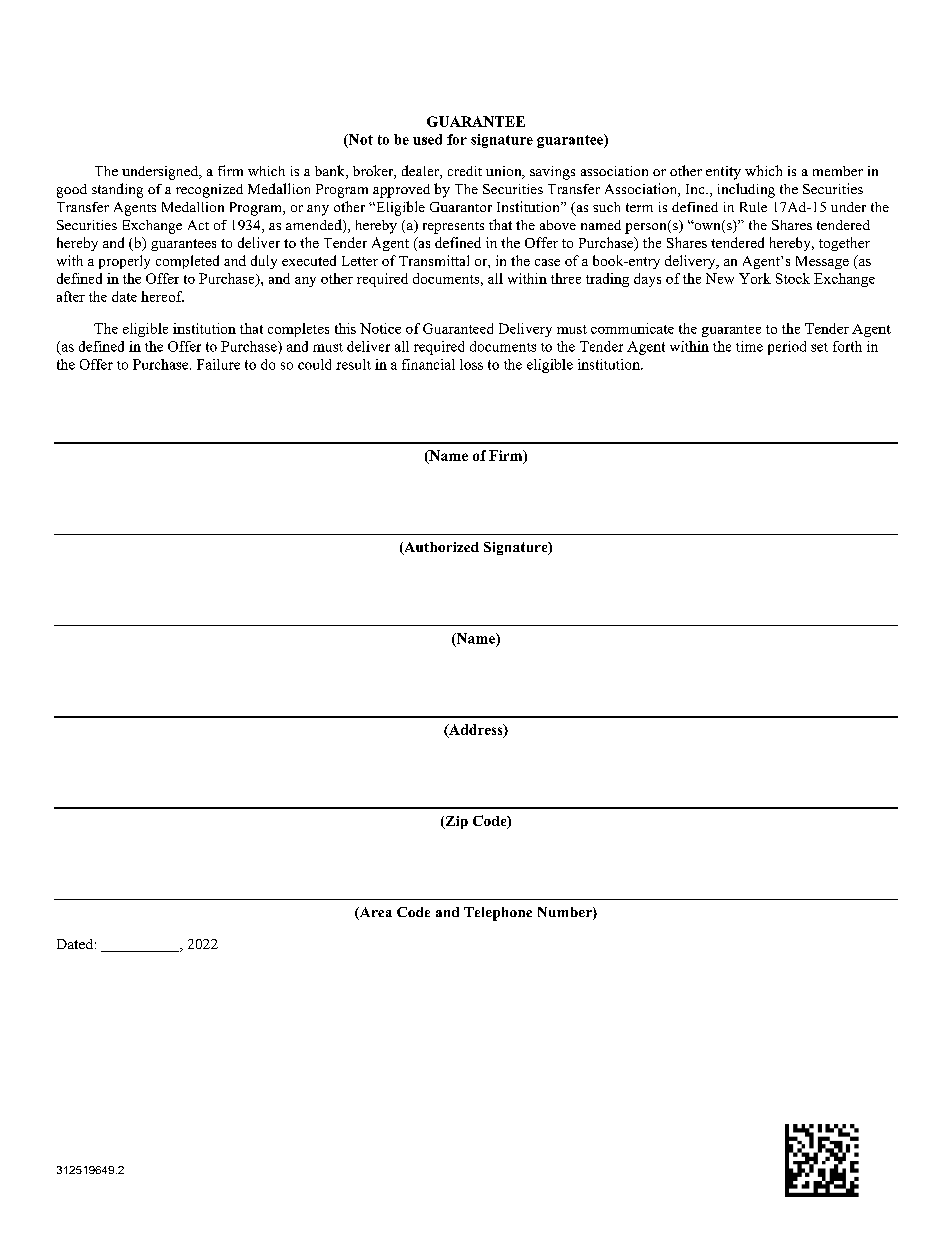 The image size is (952, 1233). Describe the element at coordinates (723, 173) in the image. I see `entity` at that location.
